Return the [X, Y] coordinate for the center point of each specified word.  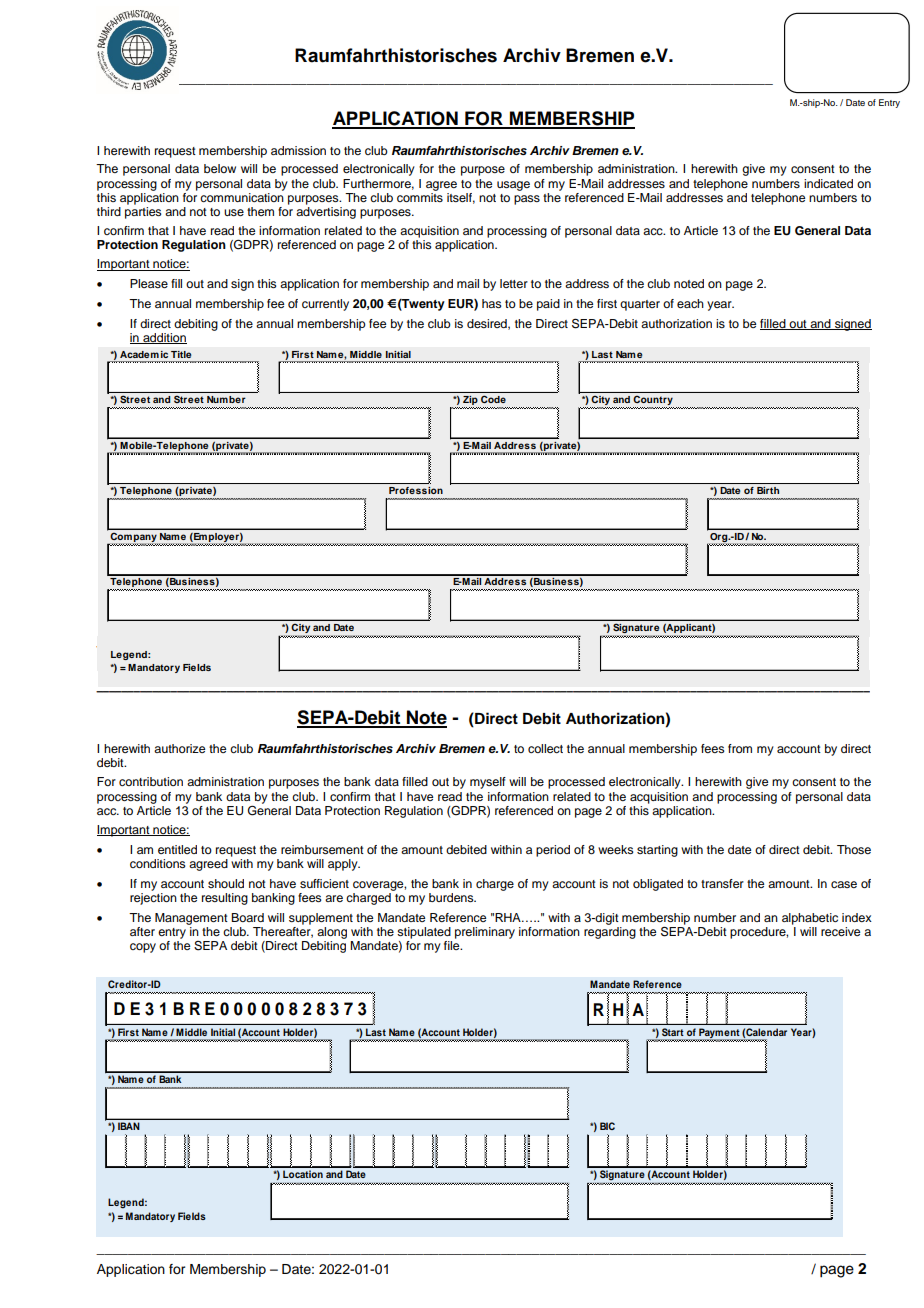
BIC [607, 1126]
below [220, 168]
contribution [151, 781]
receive [840, 931]
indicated [828, 183]
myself [488, 783]
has [492, 303]
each [690, 303]
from [740, 748]
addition [164, 338]
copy [143, 948]
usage [513, 186]
